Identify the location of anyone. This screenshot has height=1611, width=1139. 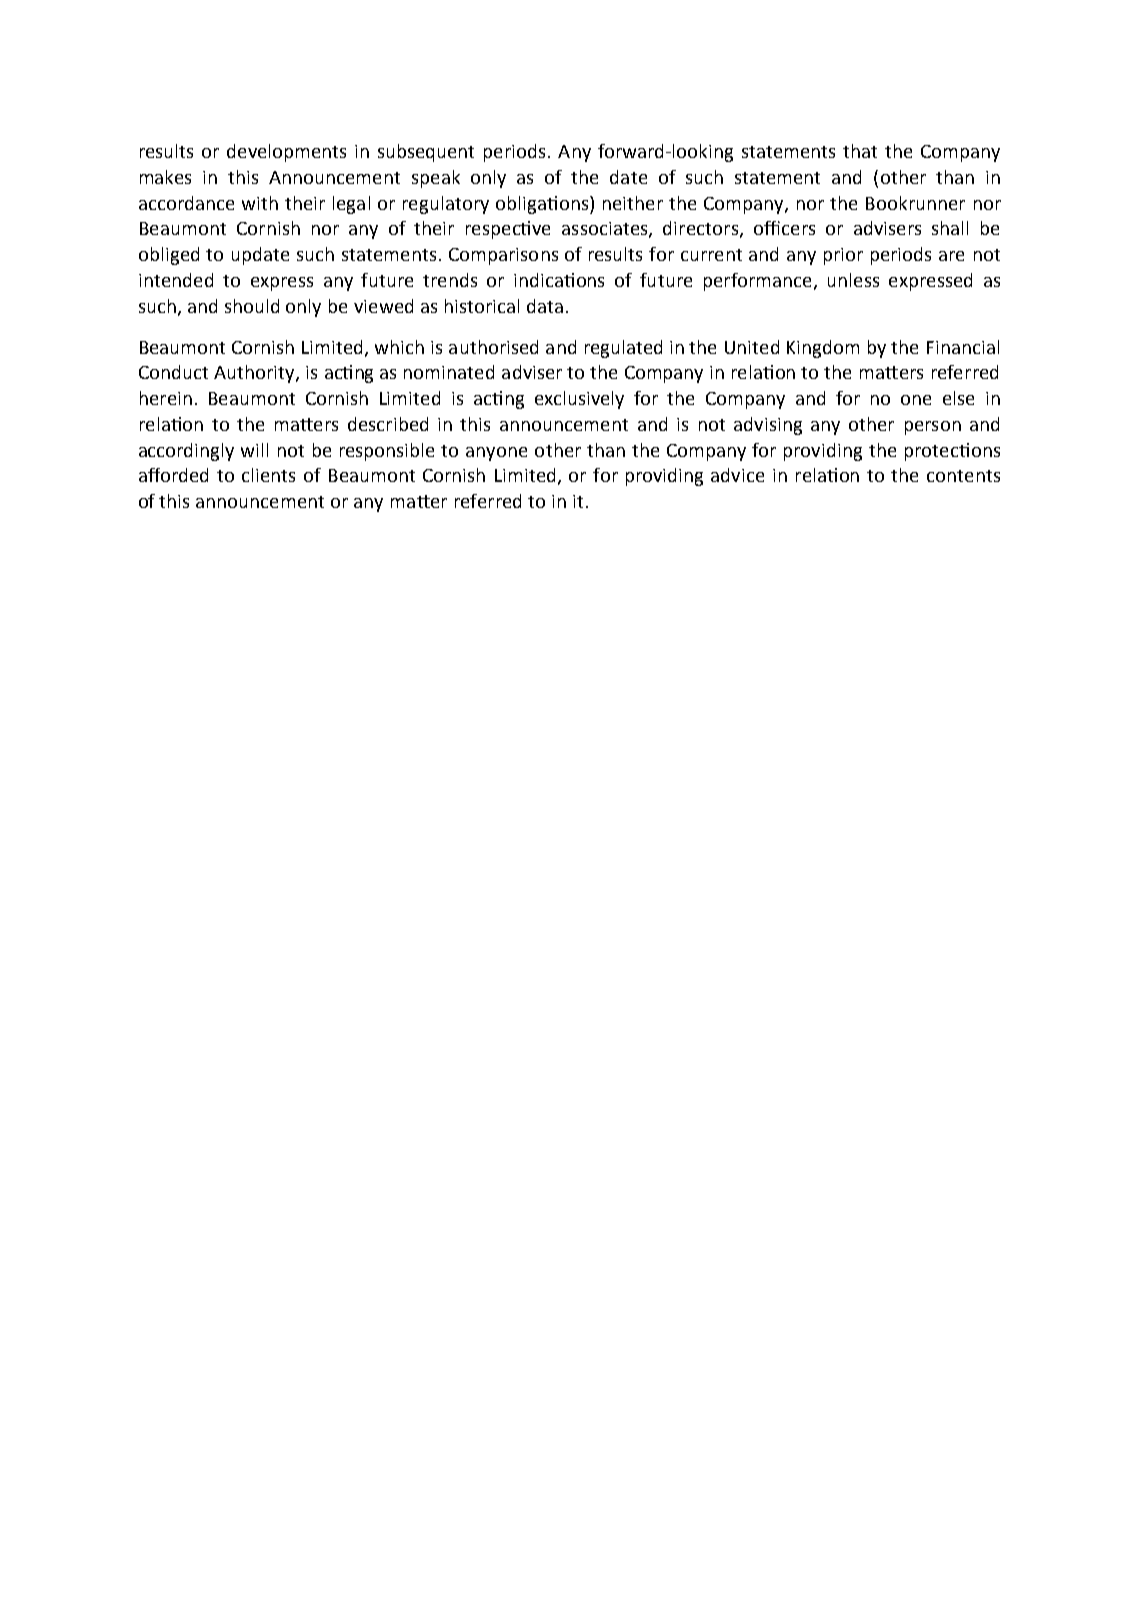
(496, 454).
